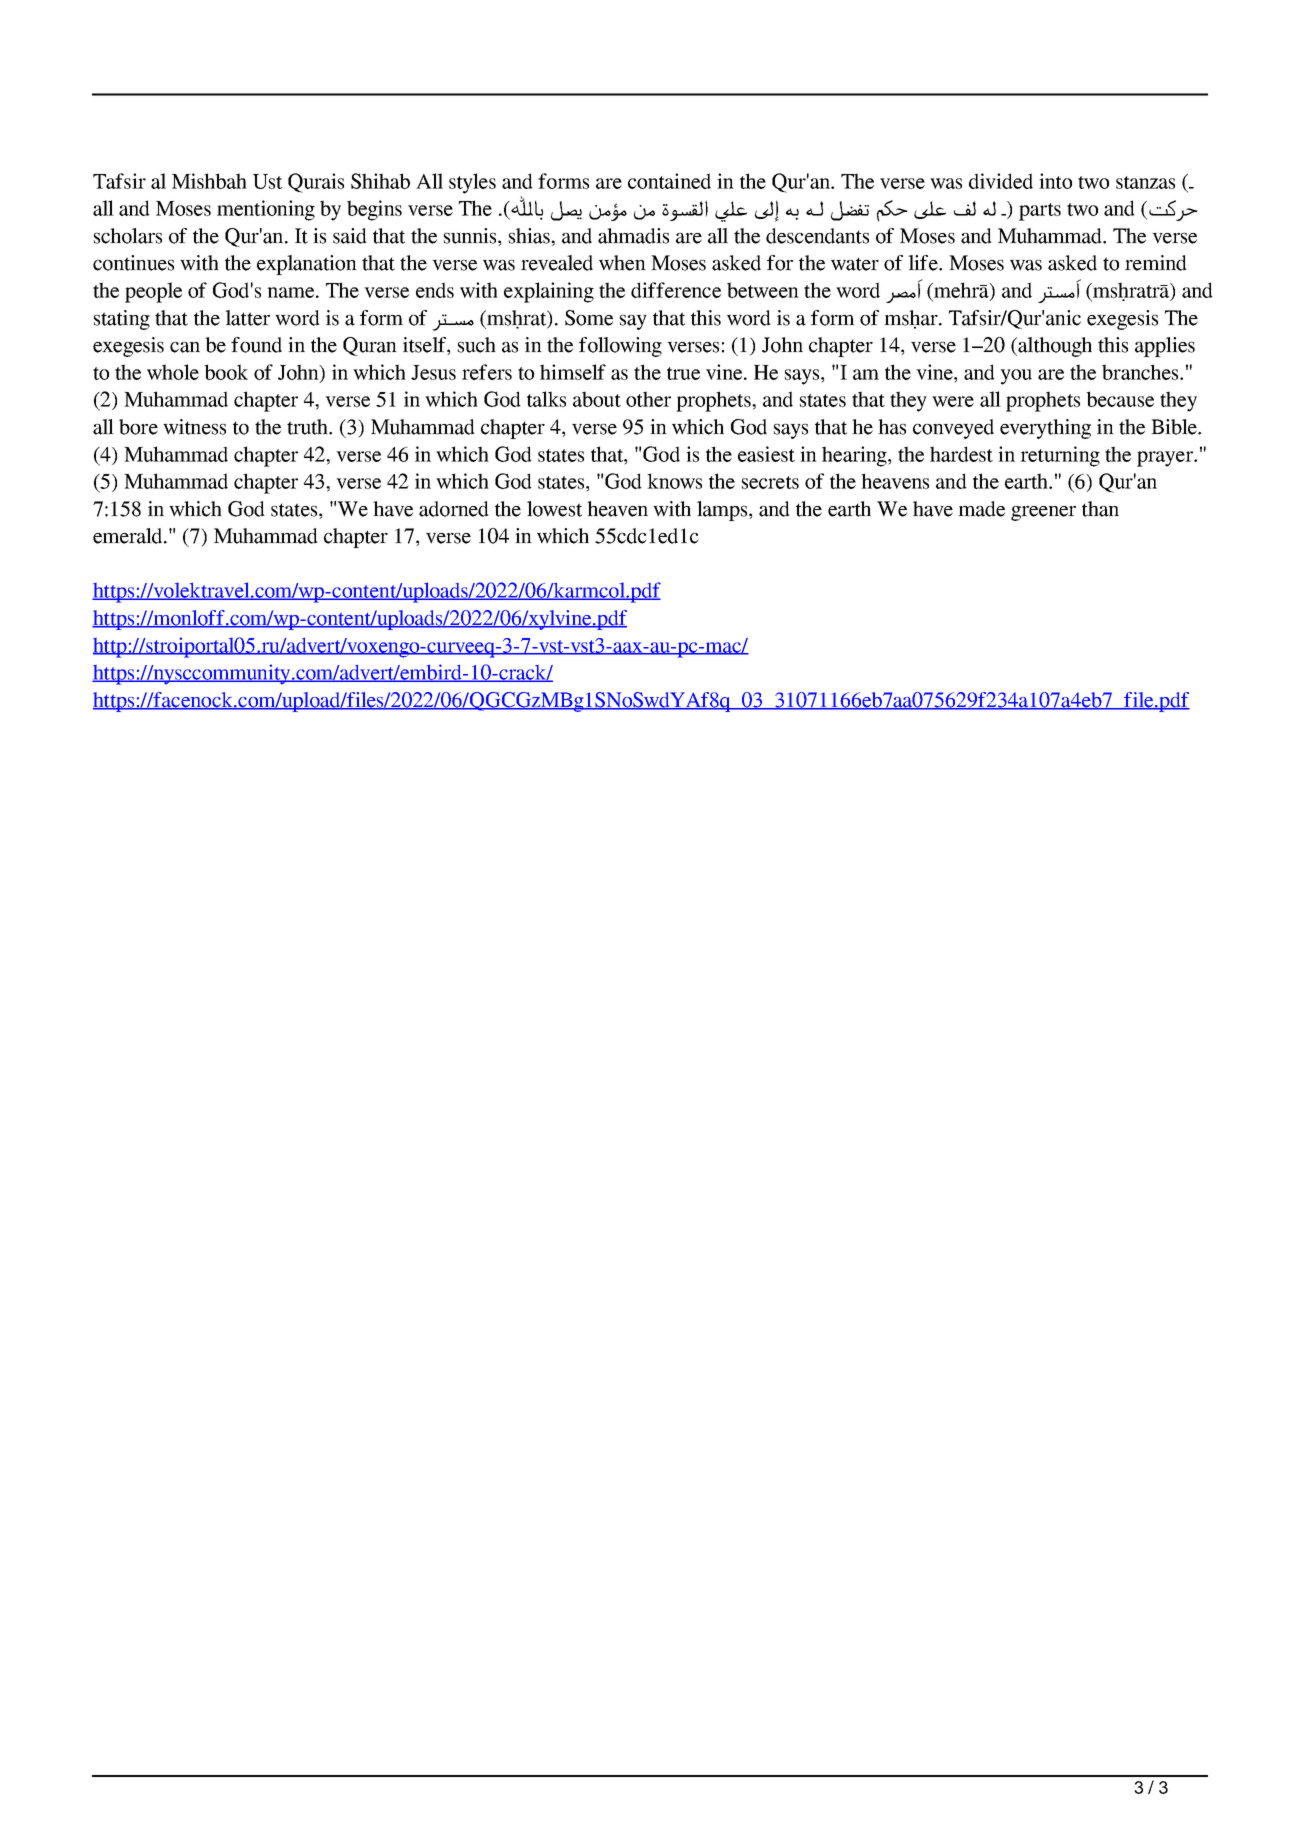 The width and height of the document is (1300, 1838). Describe the element at coordinates (648, 399) in the document. I see `other` at that location.
